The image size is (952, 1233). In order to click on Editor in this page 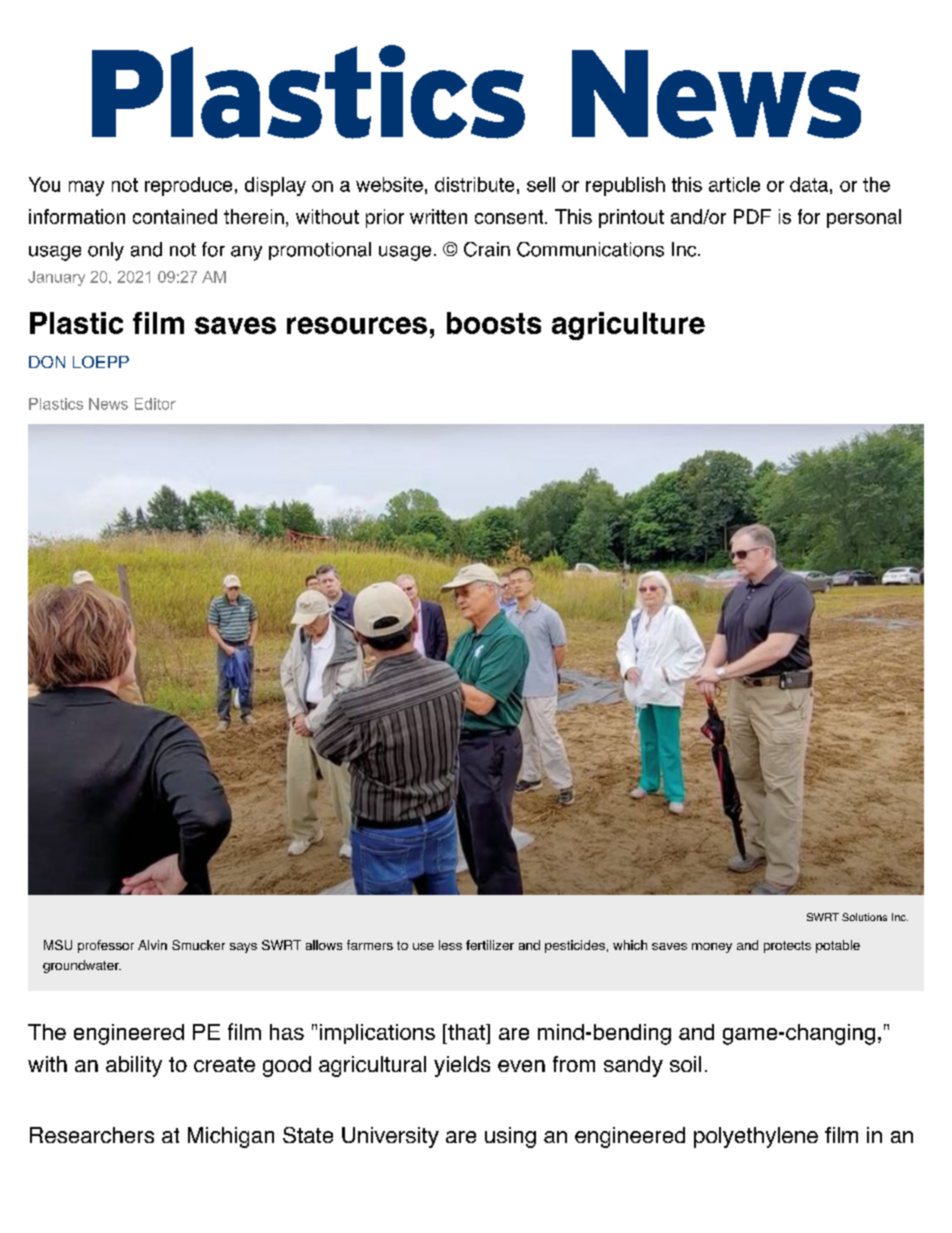, I will do `click(155, 404)`.
